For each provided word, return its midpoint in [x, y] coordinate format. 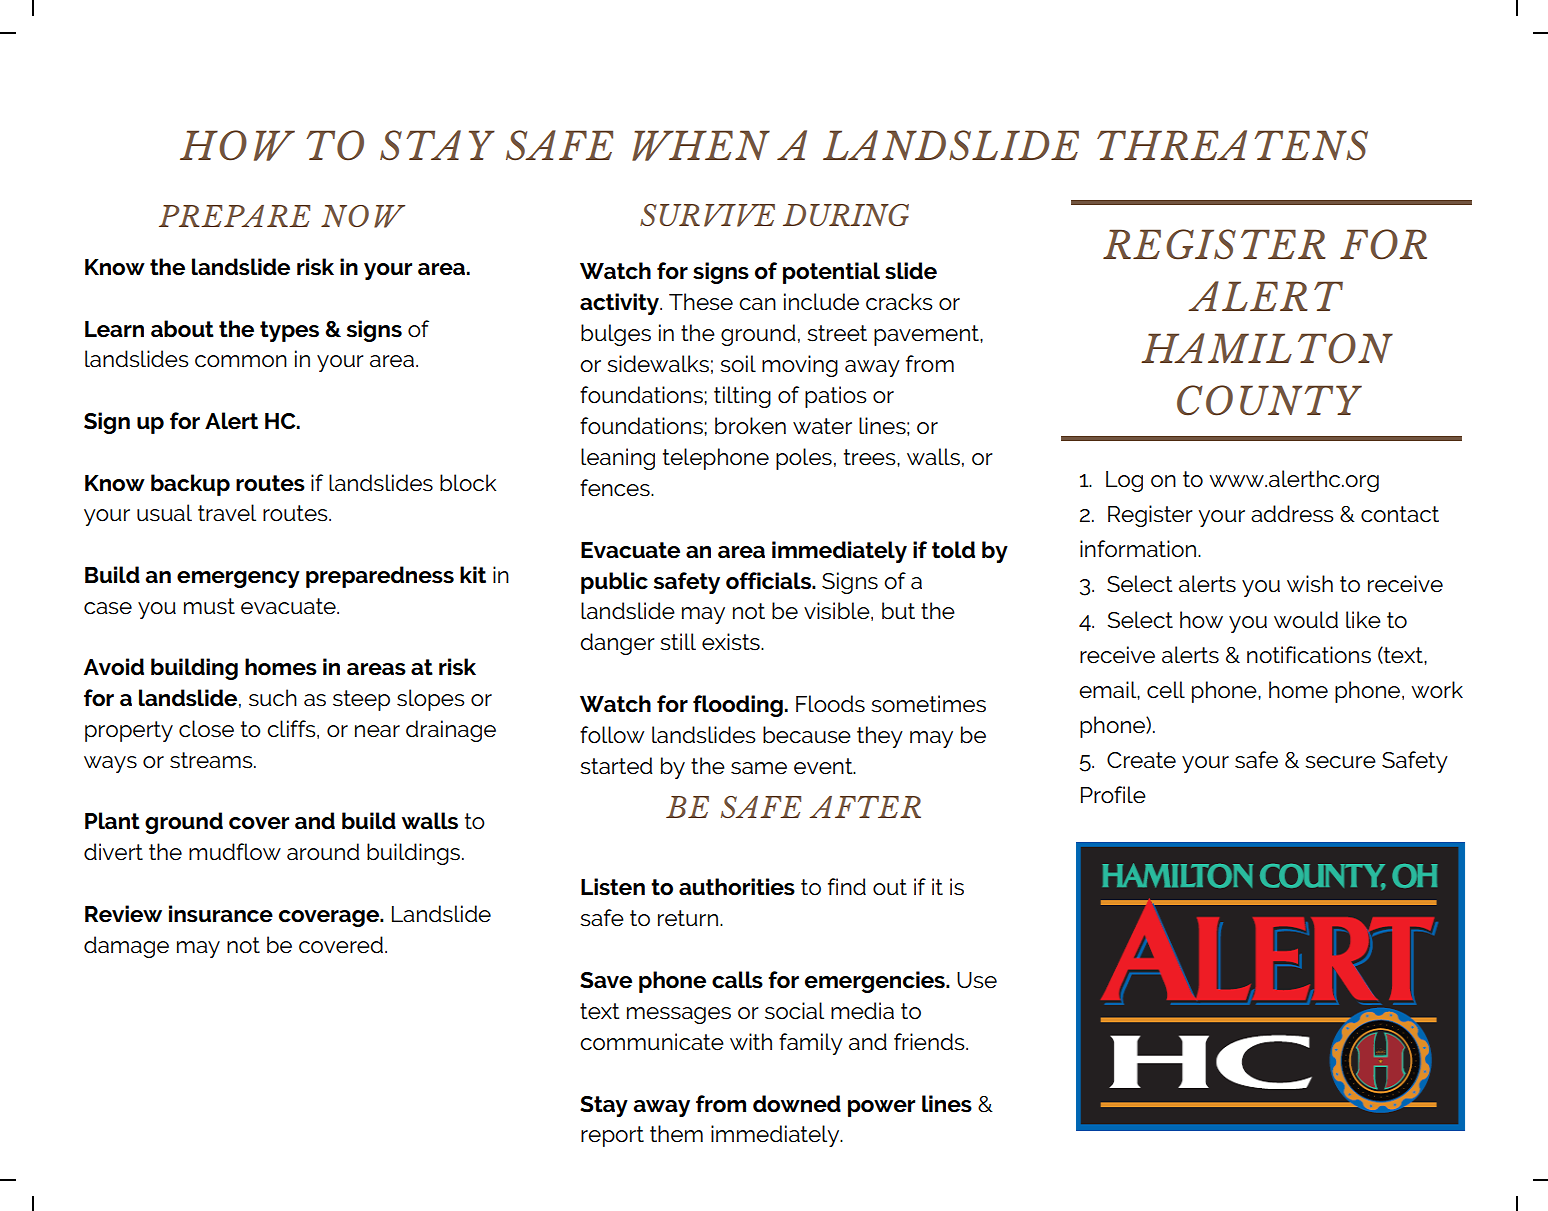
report [612, 1136]
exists [732, 642]
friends [930, 1042]
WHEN [701, 145]
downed [797, 1104]
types [289, 331]
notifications [1309, 655]
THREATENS [1232, 145]
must [209, 606]
